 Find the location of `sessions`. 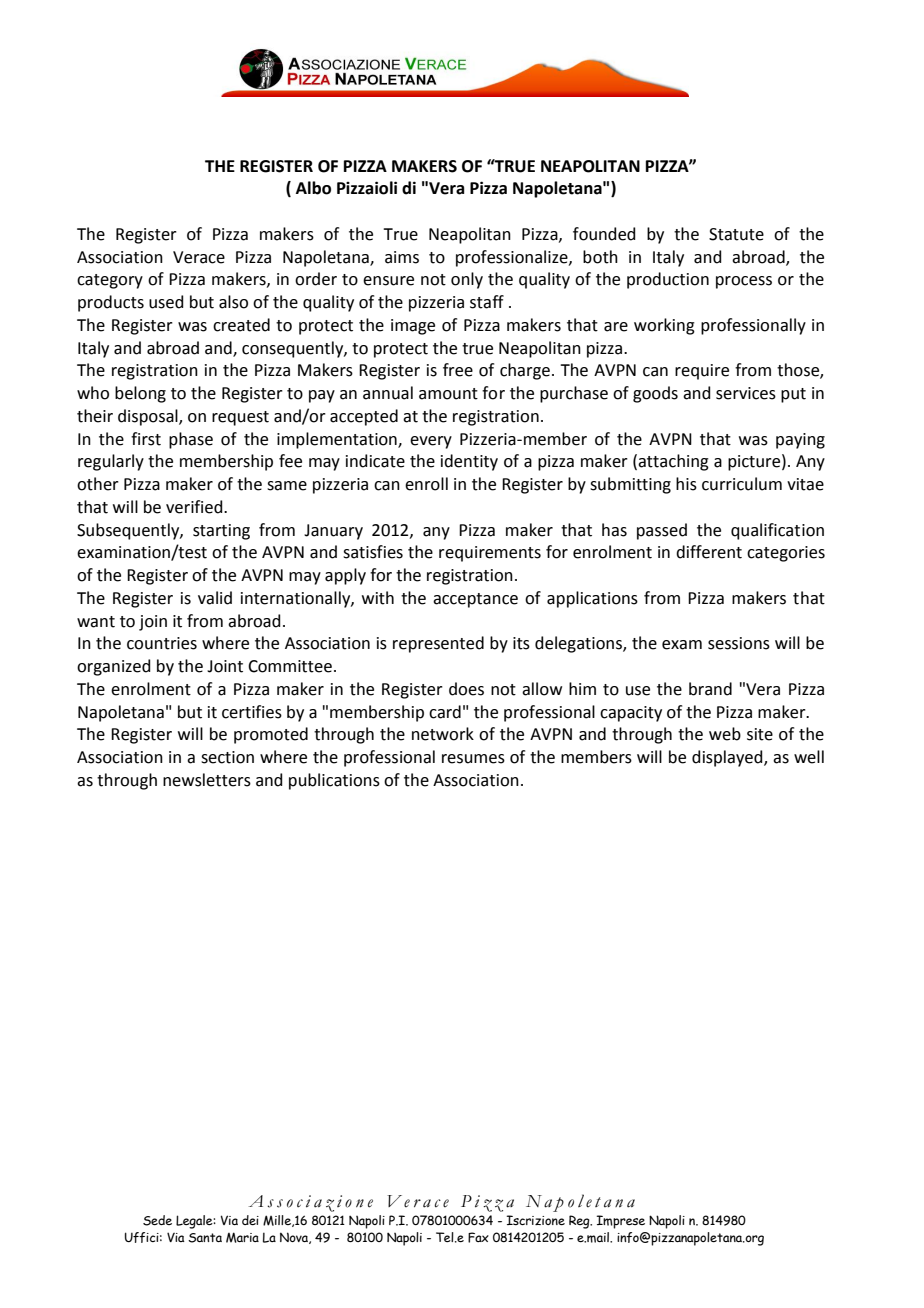

sessions is located at coordinates (739, 643).
